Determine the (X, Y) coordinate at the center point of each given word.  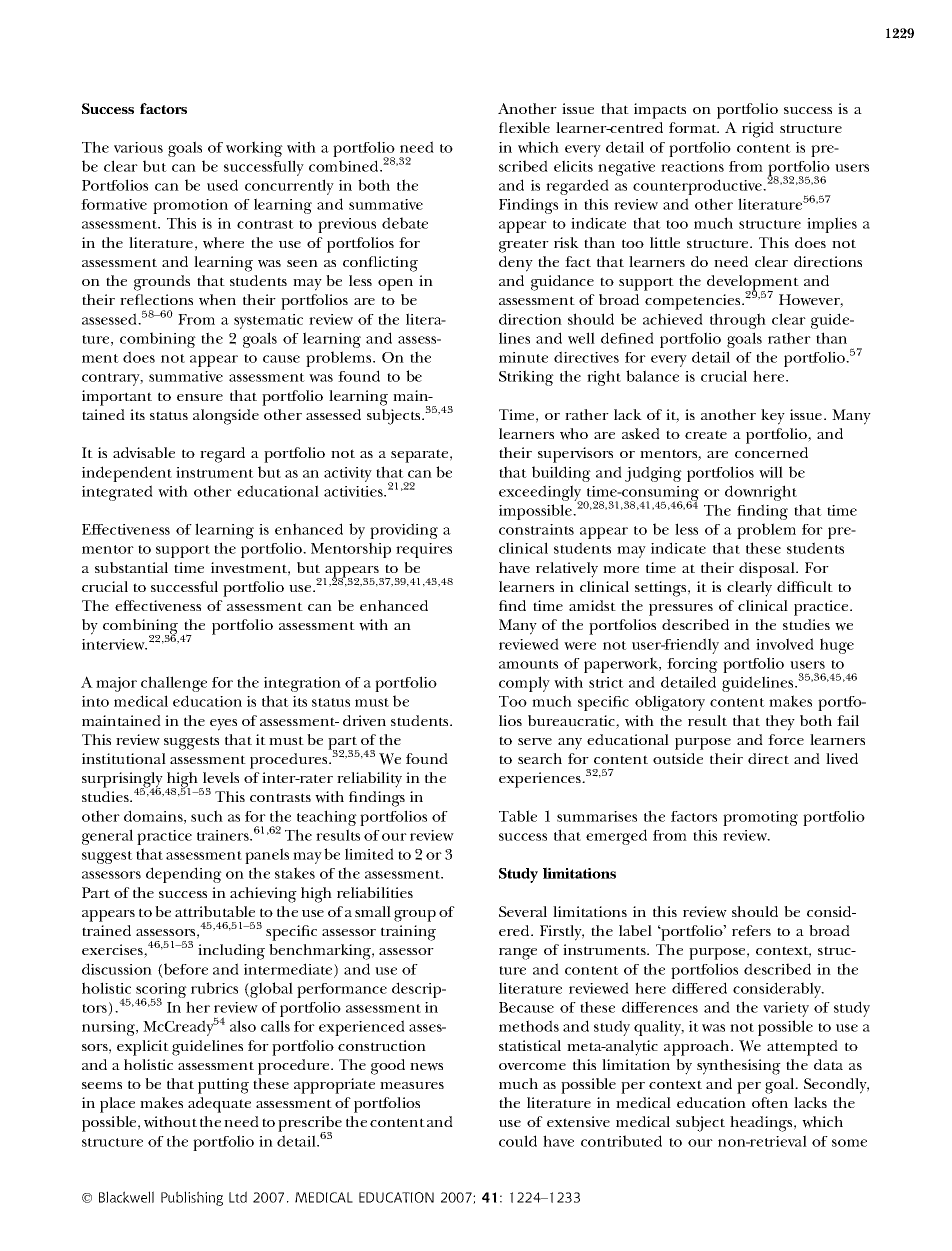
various (138, 147)
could (518, 1141)
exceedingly (541, 494)
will (771, 472)
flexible (524, 127)
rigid (758, 130)
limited (369, 854)
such (207, 816)
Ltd (238, 1197)
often (770, 1102)
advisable (144, 452)
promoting (760, 818)
